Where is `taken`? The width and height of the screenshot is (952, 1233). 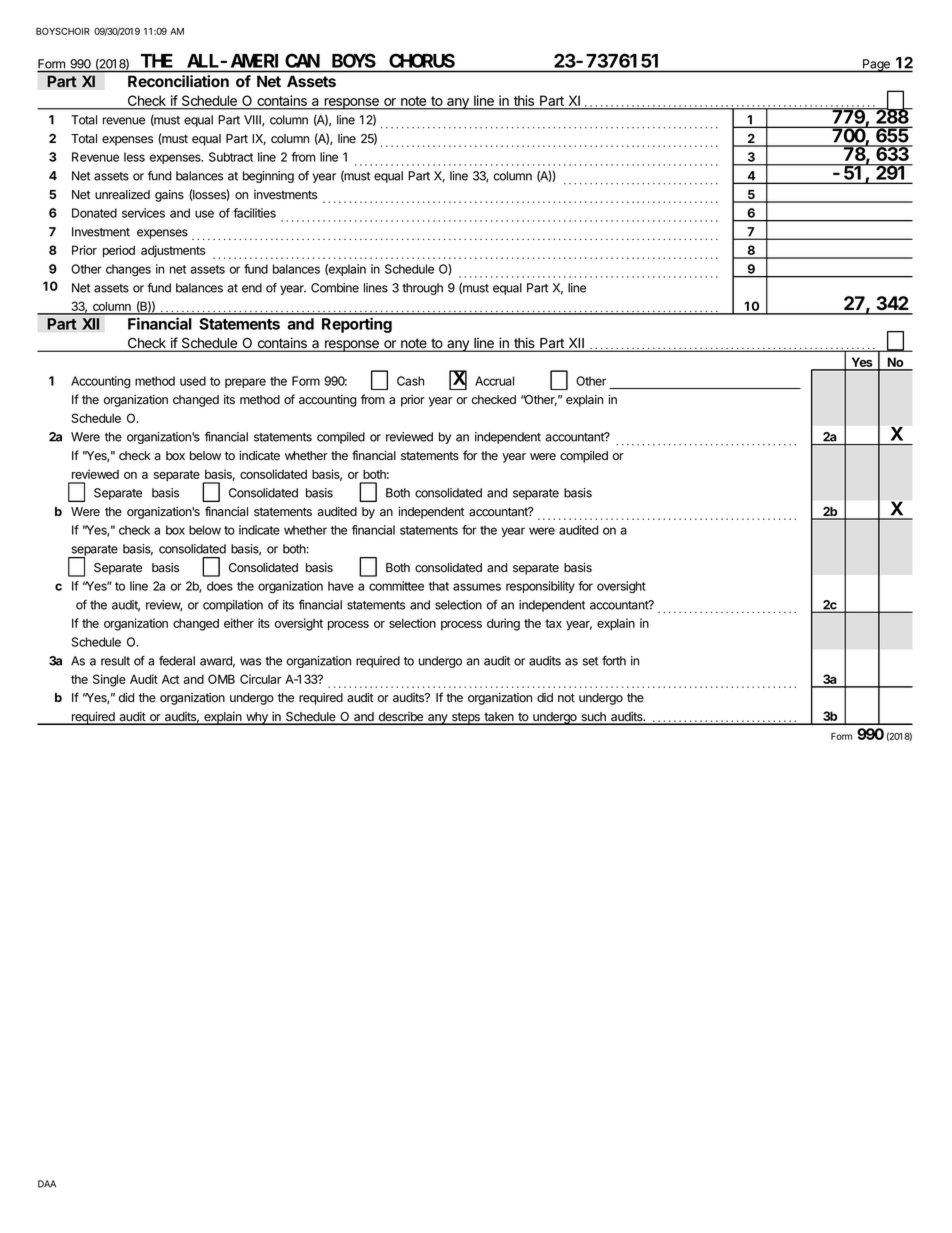
taken is located at coordinates (499, 718).
